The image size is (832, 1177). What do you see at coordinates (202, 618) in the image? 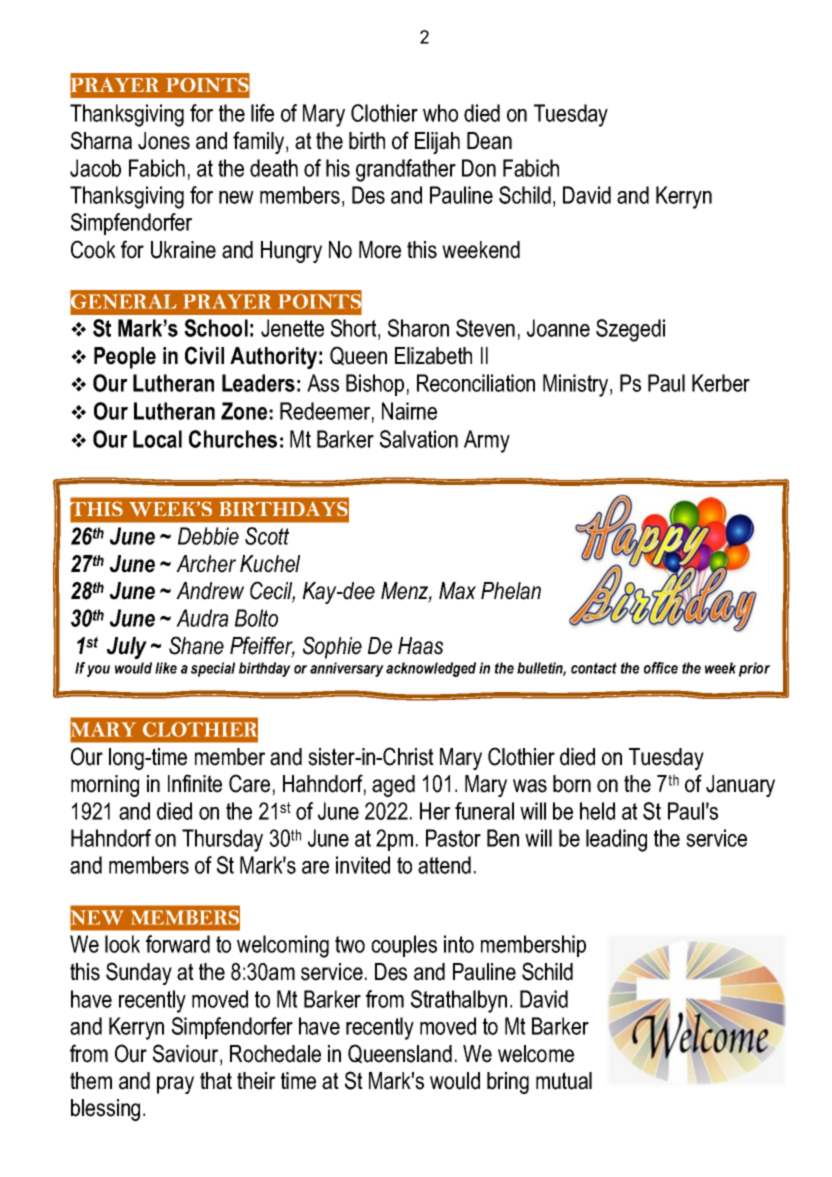
I see `Audra` at bounding box center [202, 618].
